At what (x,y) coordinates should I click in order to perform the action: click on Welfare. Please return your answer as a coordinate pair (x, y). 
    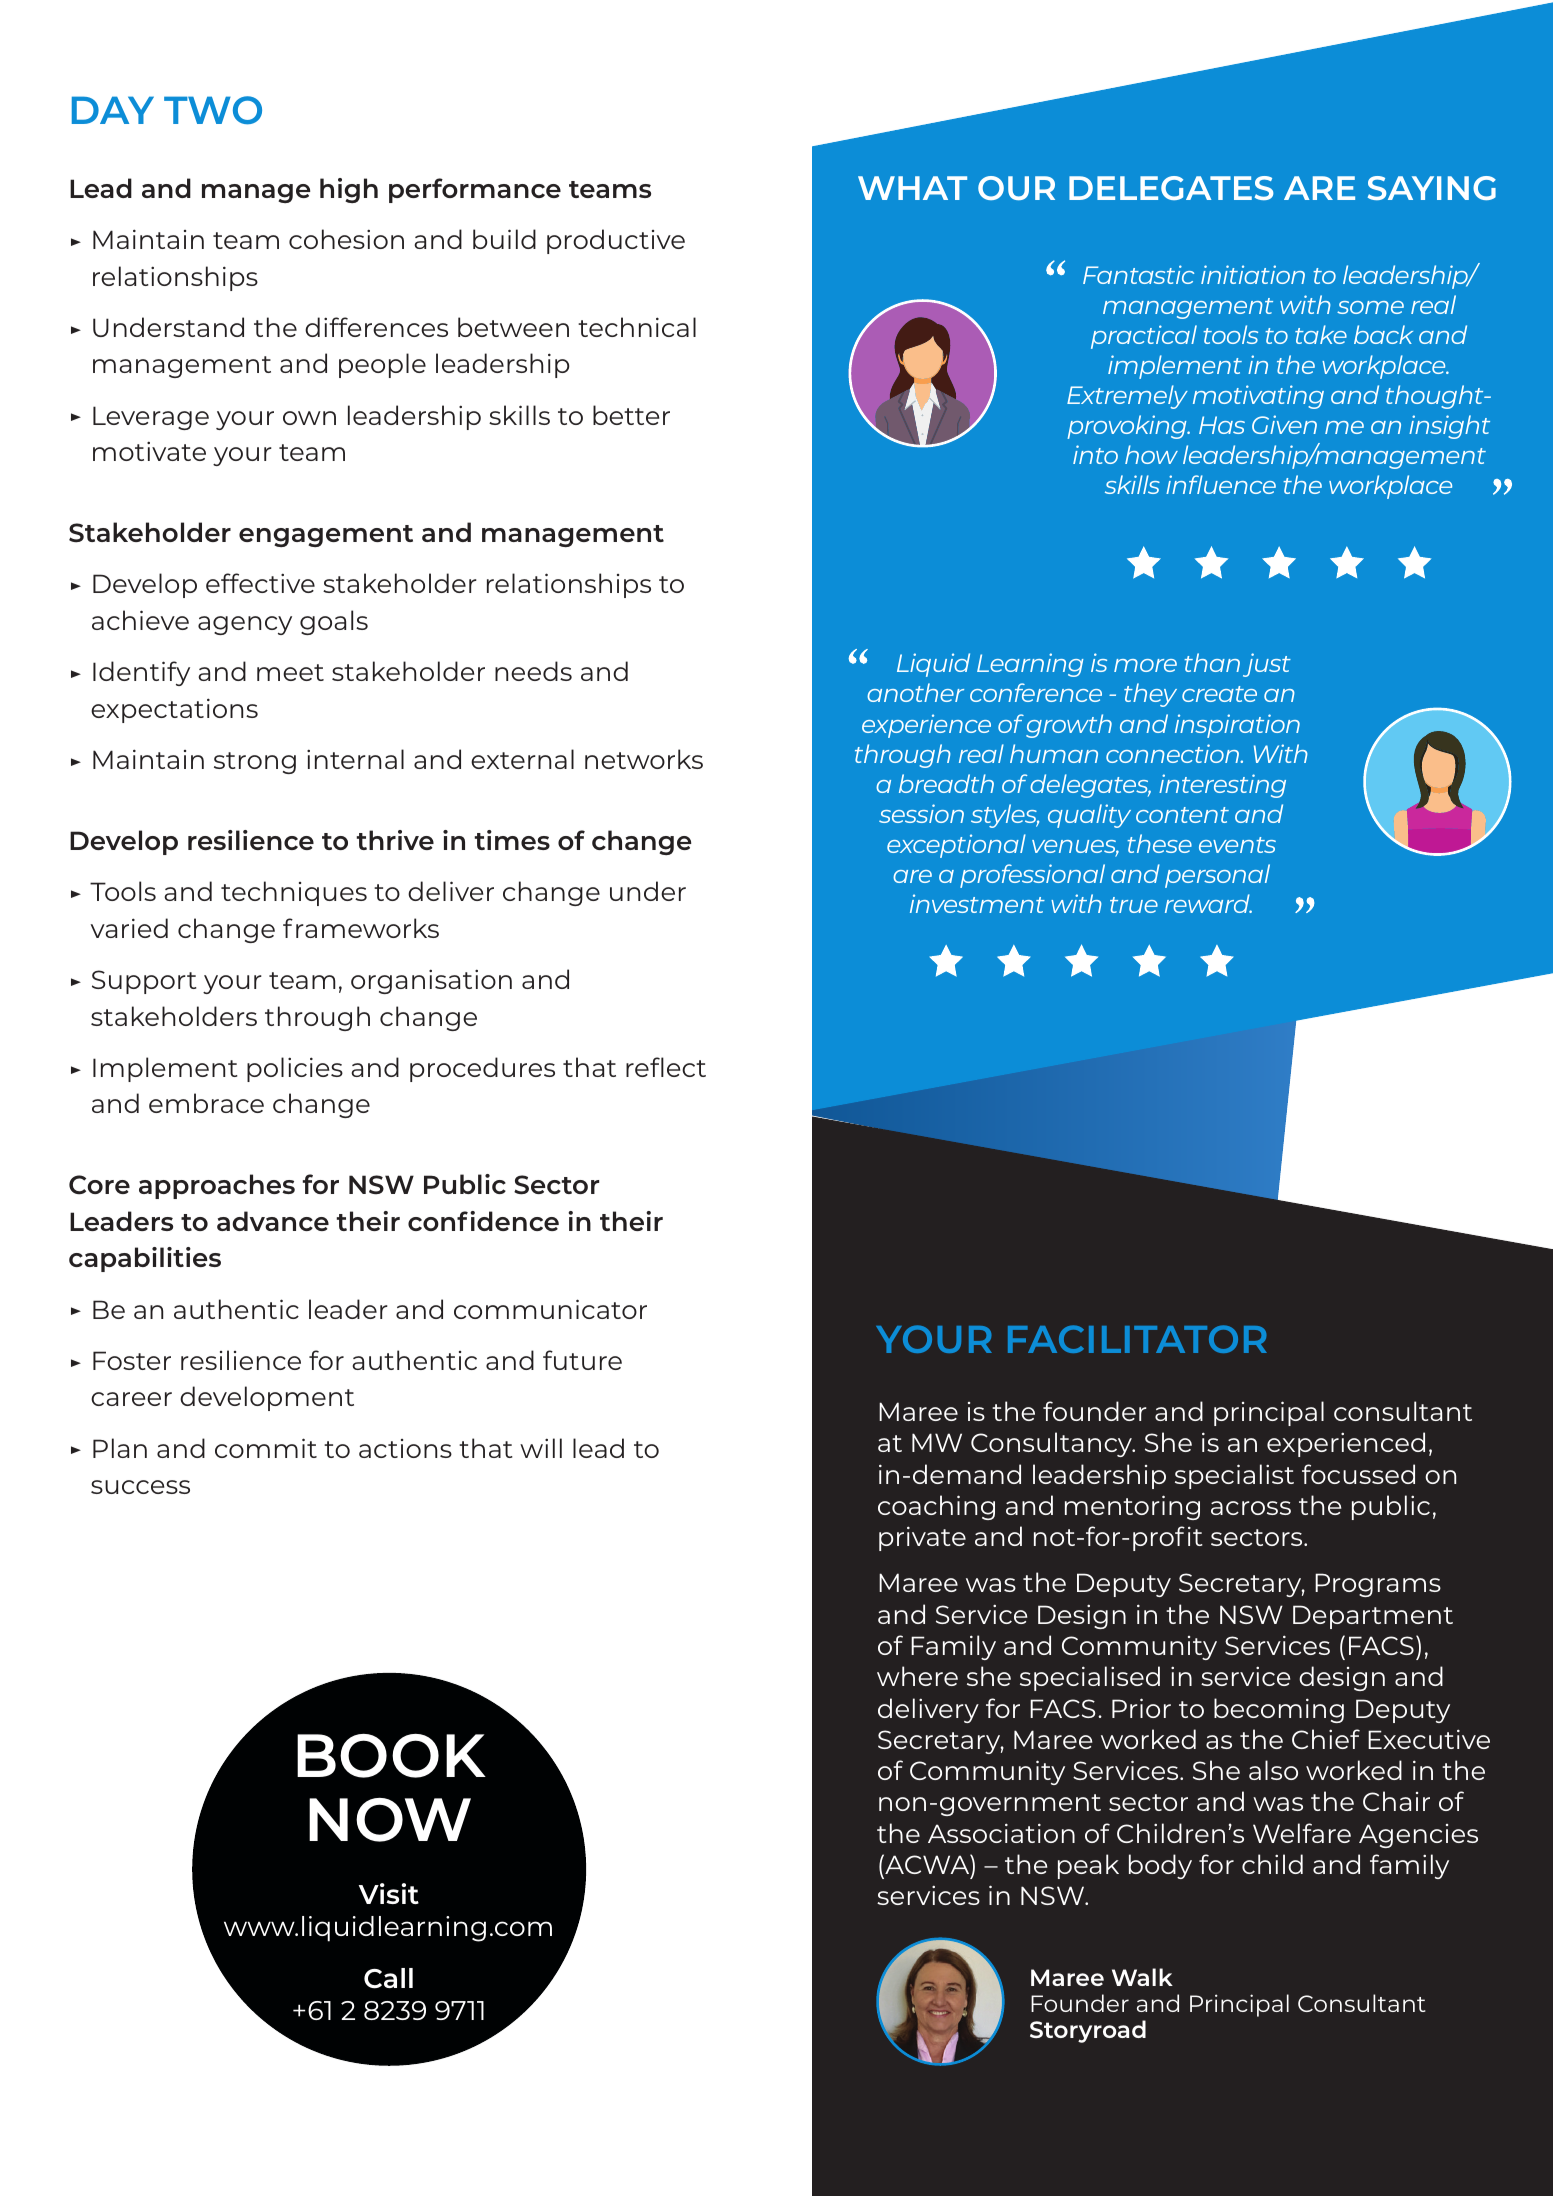
    Looking at the image, I should click on (1302, 1833).
